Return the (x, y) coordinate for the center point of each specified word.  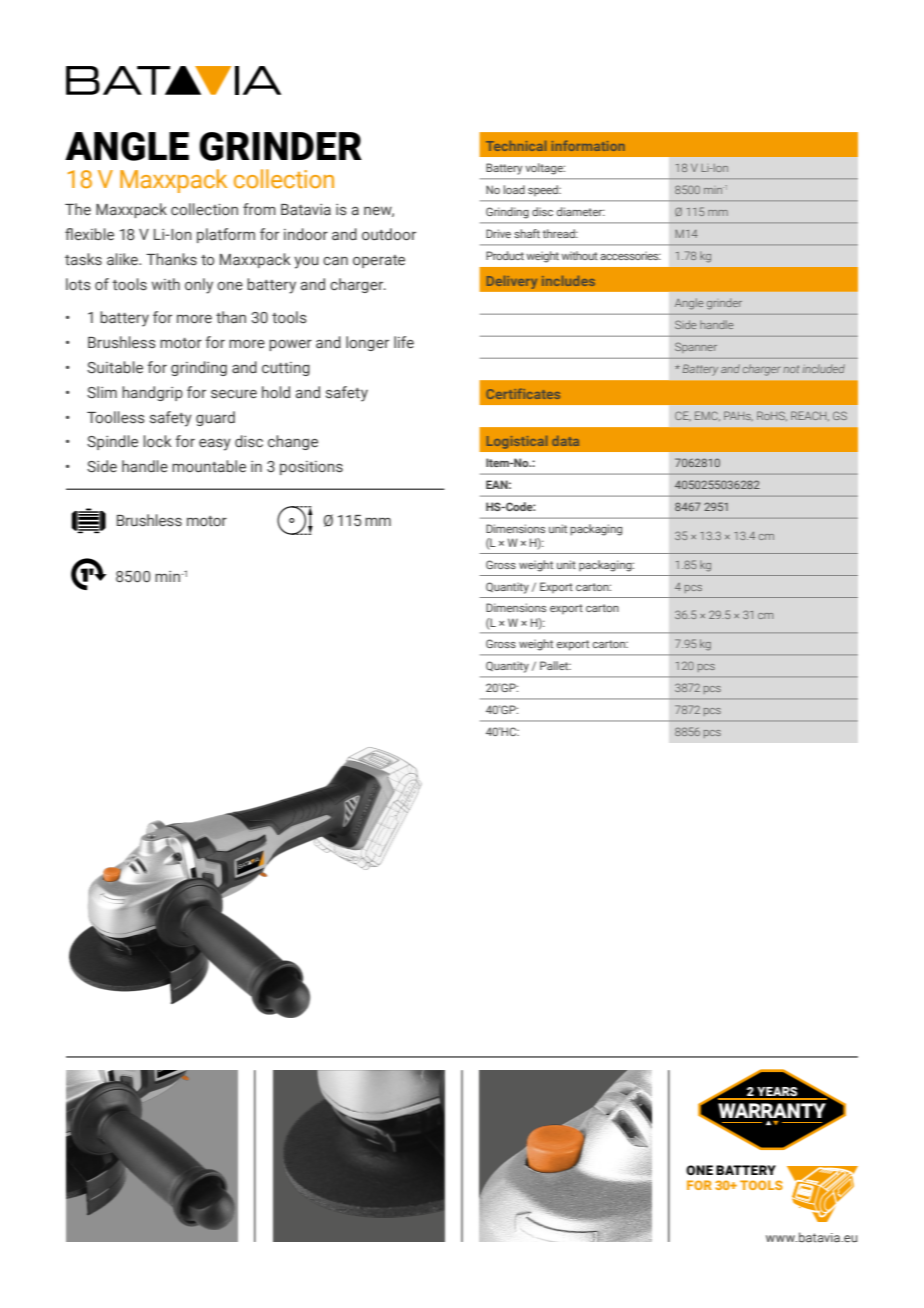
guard (215, 418)
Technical (516, 146)
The (78, 209)
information (588, 145)
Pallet (555, 665)
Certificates (523, 393)
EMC (707, 416)
